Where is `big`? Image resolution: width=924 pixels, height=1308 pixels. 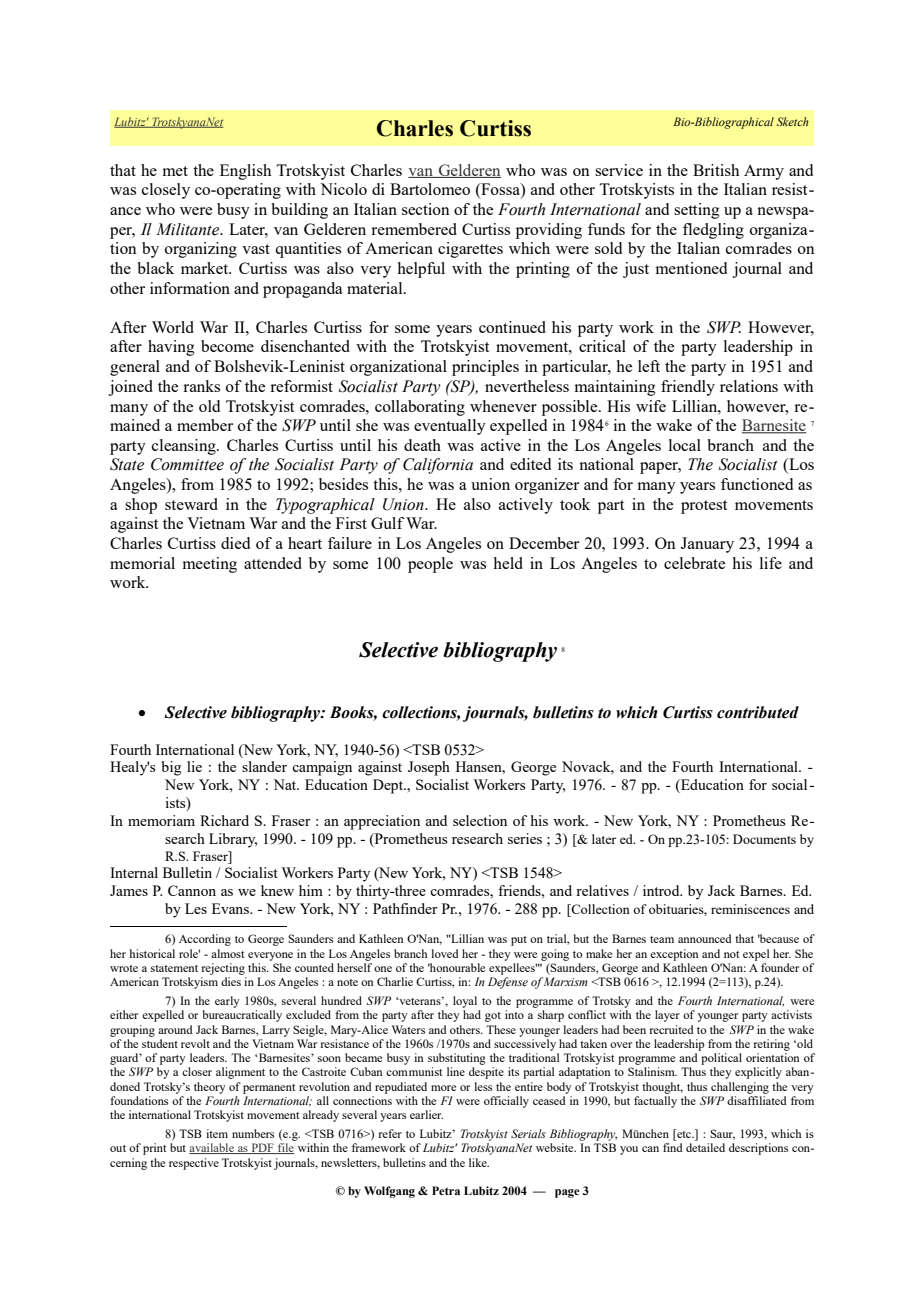 big is located at coordinates (171, 768).
